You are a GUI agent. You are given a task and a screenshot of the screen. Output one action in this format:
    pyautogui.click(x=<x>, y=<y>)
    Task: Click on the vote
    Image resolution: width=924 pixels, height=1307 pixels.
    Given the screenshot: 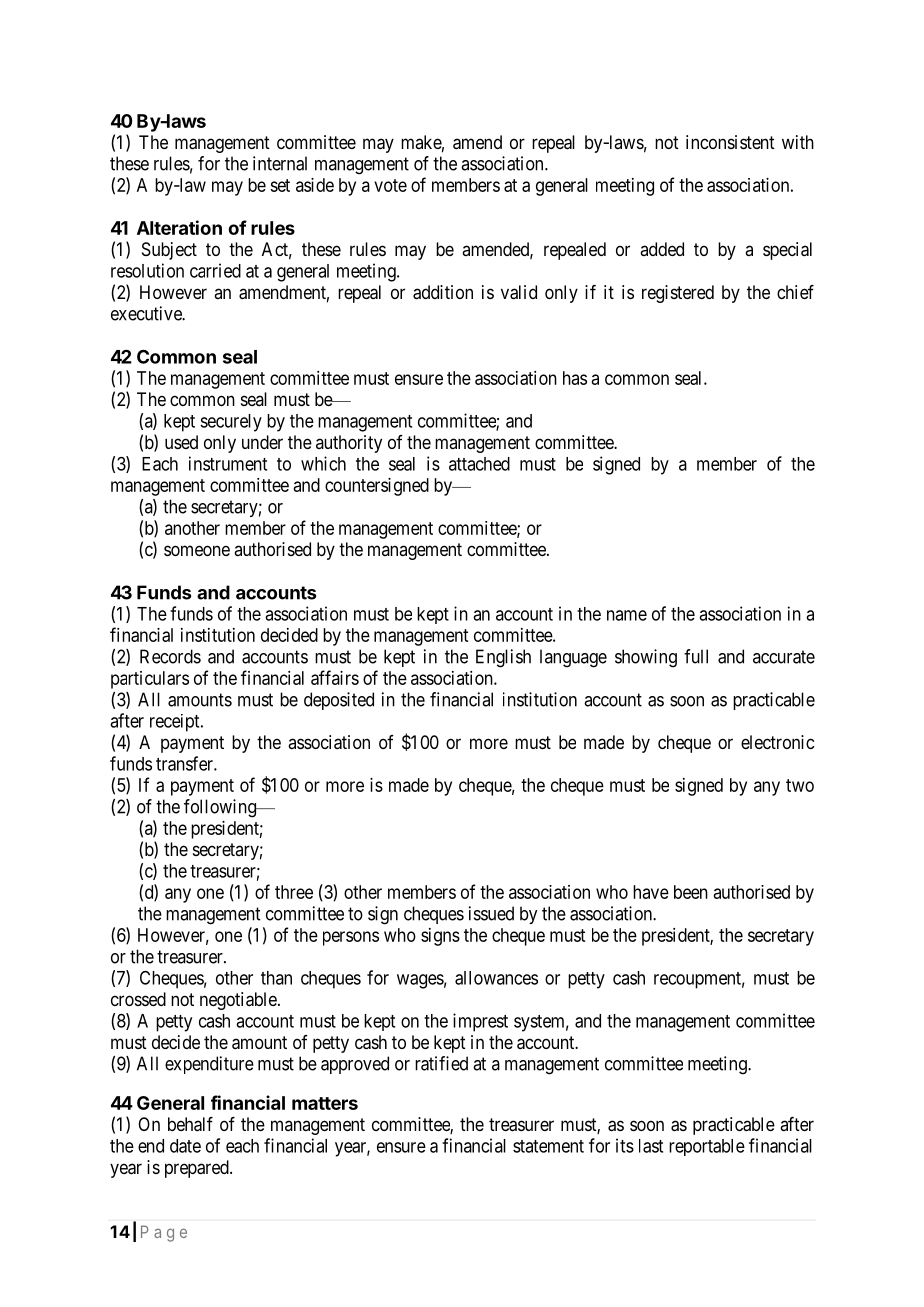 What is the action you would take?
    pyautogui.click(x=390, y=185)
